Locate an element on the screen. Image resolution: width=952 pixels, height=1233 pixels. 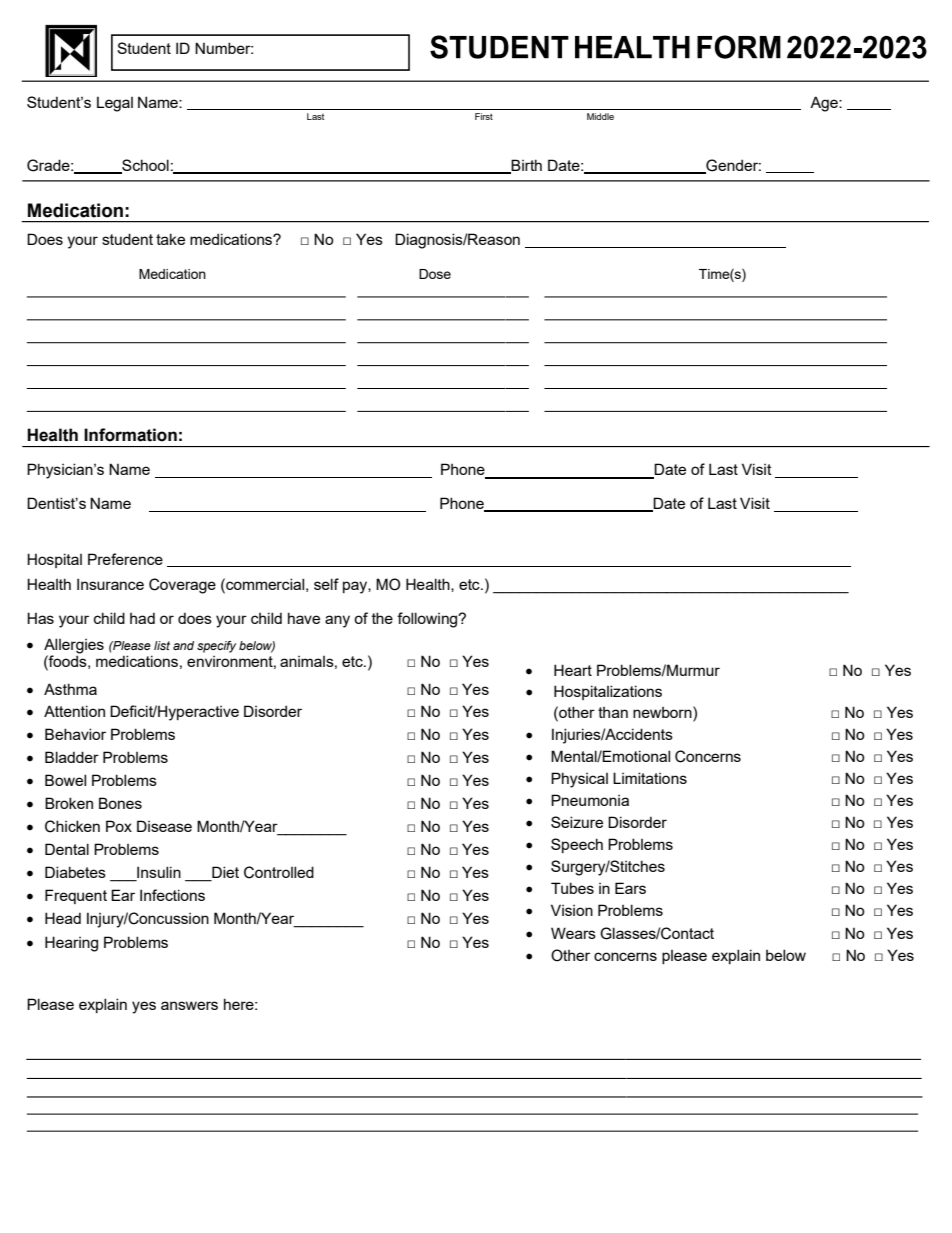
Information is located at coordinates (130, 435).
